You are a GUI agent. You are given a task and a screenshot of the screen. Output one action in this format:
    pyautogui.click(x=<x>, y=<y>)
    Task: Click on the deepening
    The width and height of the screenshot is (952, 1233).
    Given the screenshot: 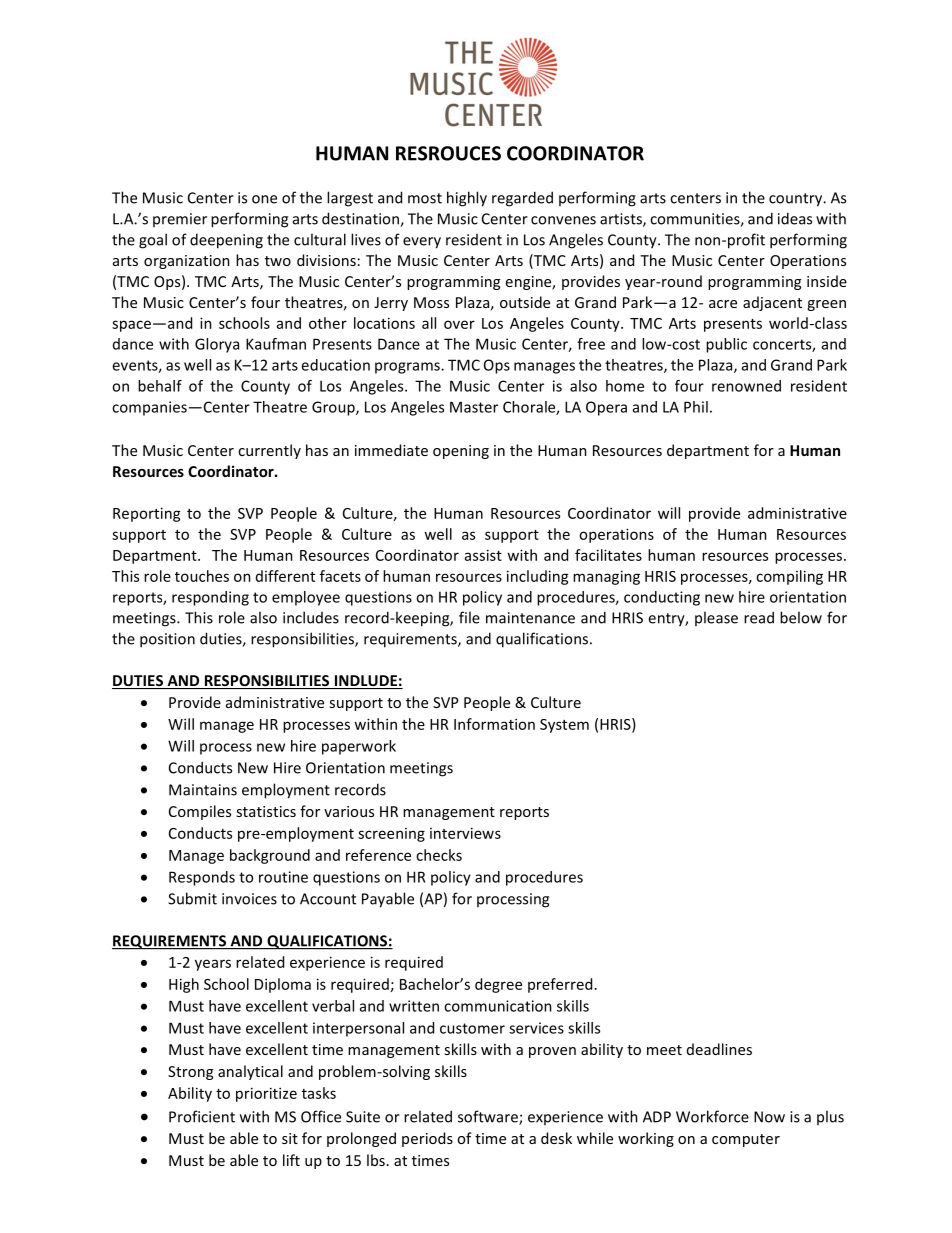 What is the action you would take?
    pyautogui.click(x=226, y=241)
